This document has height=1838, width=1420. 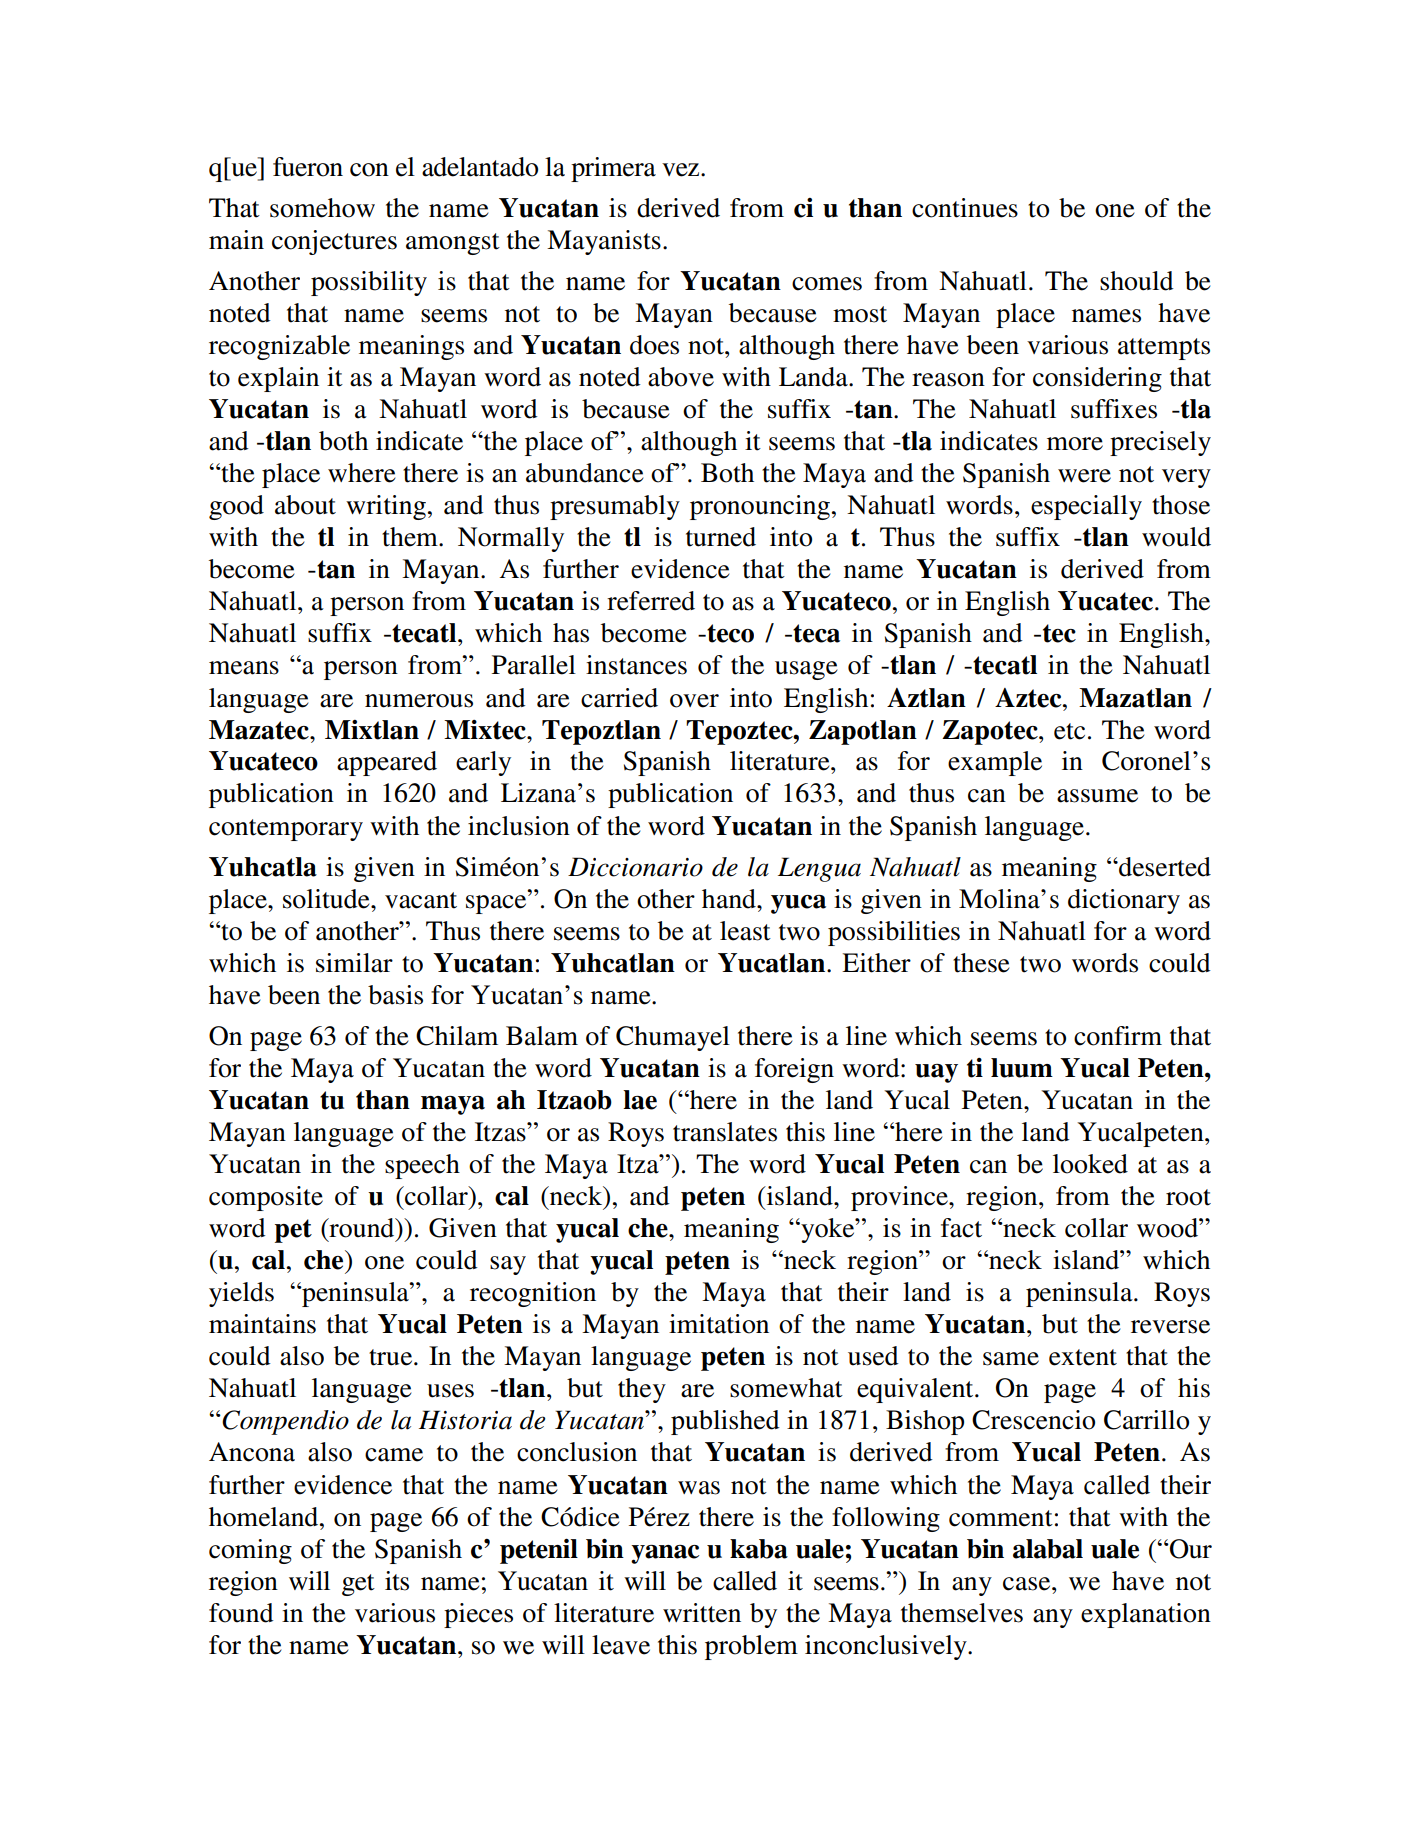 What do you see at coordinates (392, 1357) in the document?
I see `true` at bounding box center [392, 1357].
